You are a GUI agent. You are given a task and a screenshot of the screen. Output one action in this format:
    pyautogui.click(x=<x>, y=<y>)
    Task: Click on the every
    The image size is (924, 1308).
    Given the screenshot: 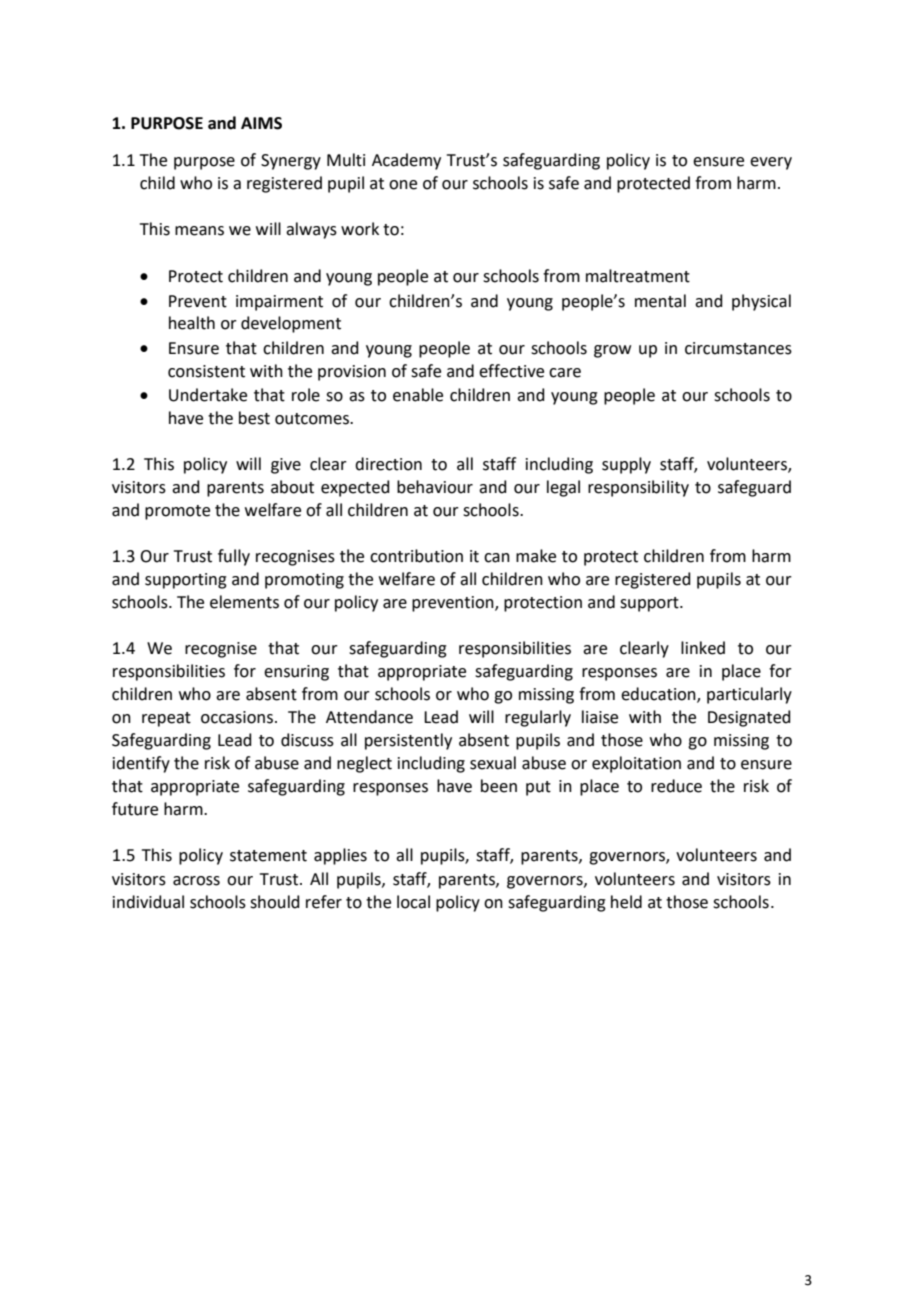 What is the action you would take?
    pyautogui.click(x=771, y=163)
